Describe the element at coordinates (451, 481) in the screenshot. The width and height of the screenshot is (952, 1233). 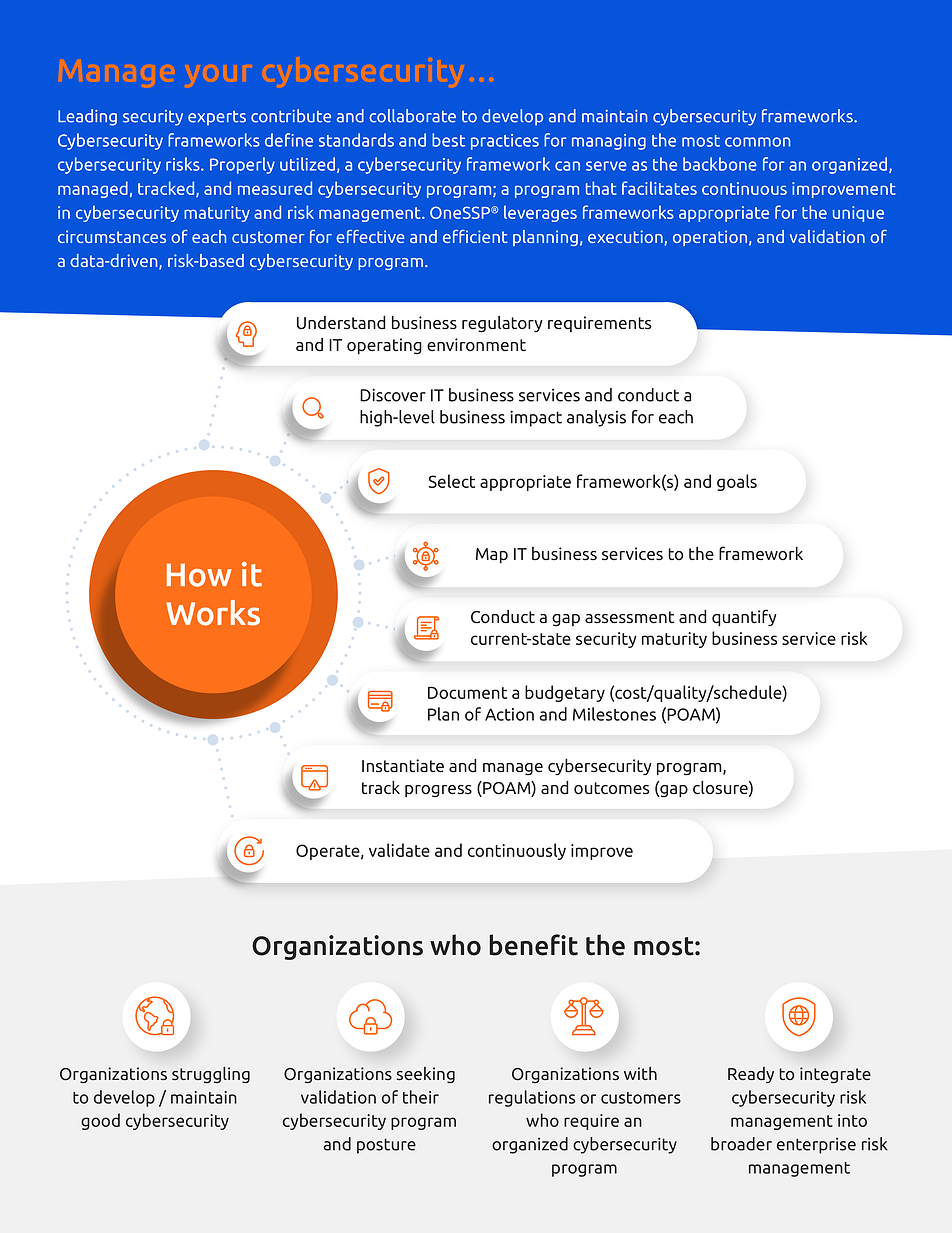
I see `Select` at that location.
